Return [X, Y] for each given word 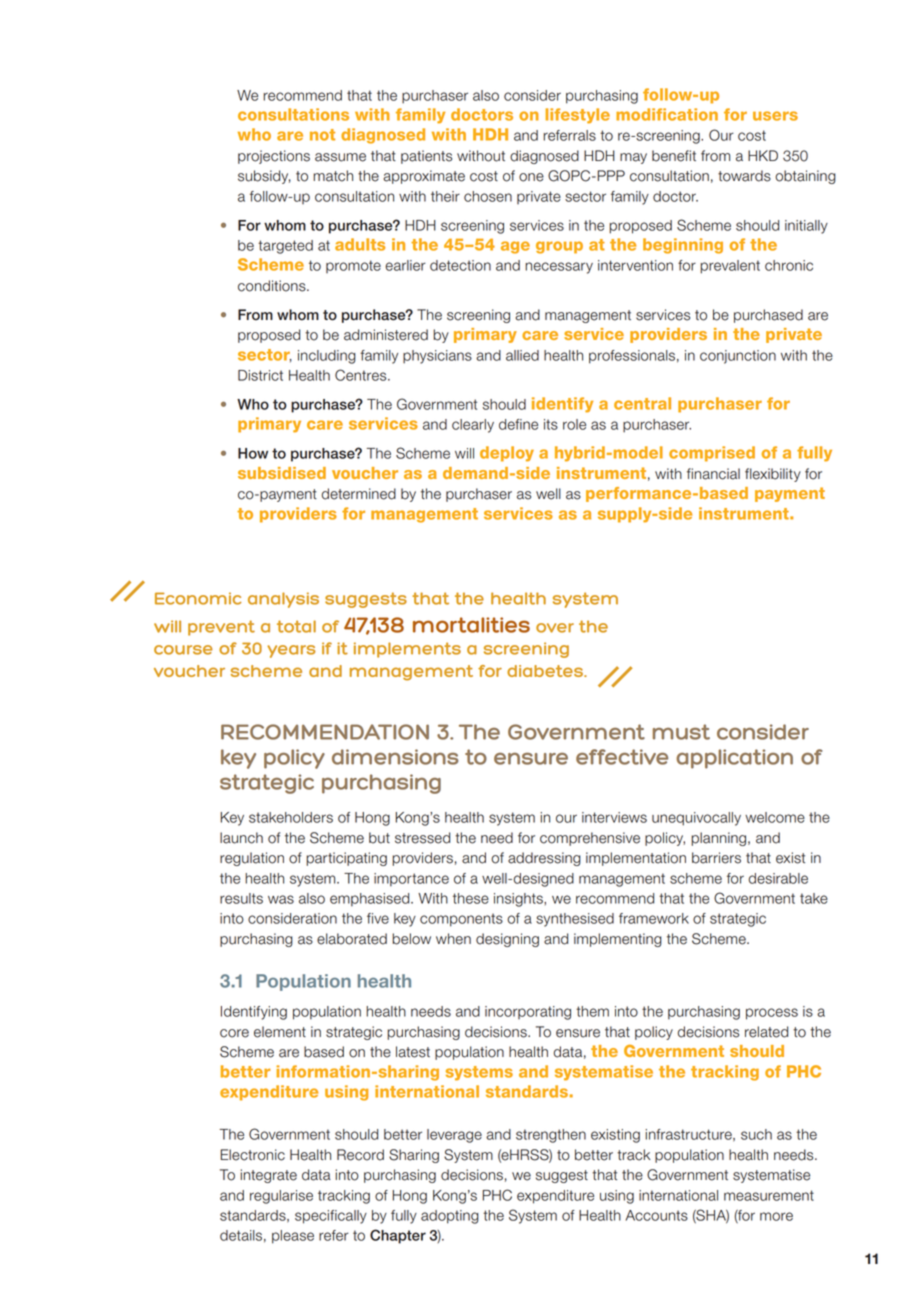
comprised [712, 454]
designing [507, 940]
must [681, 732]
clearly [473, 426]
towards [744, 176]
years [291, 651]
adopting [450, 1217]
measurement [769, 1195]
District [260, 375]
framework [654, 918]
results [241, 898]
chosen [488, 196]
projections [274, 157]
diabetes [546, 671]
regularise [281, 1197]
